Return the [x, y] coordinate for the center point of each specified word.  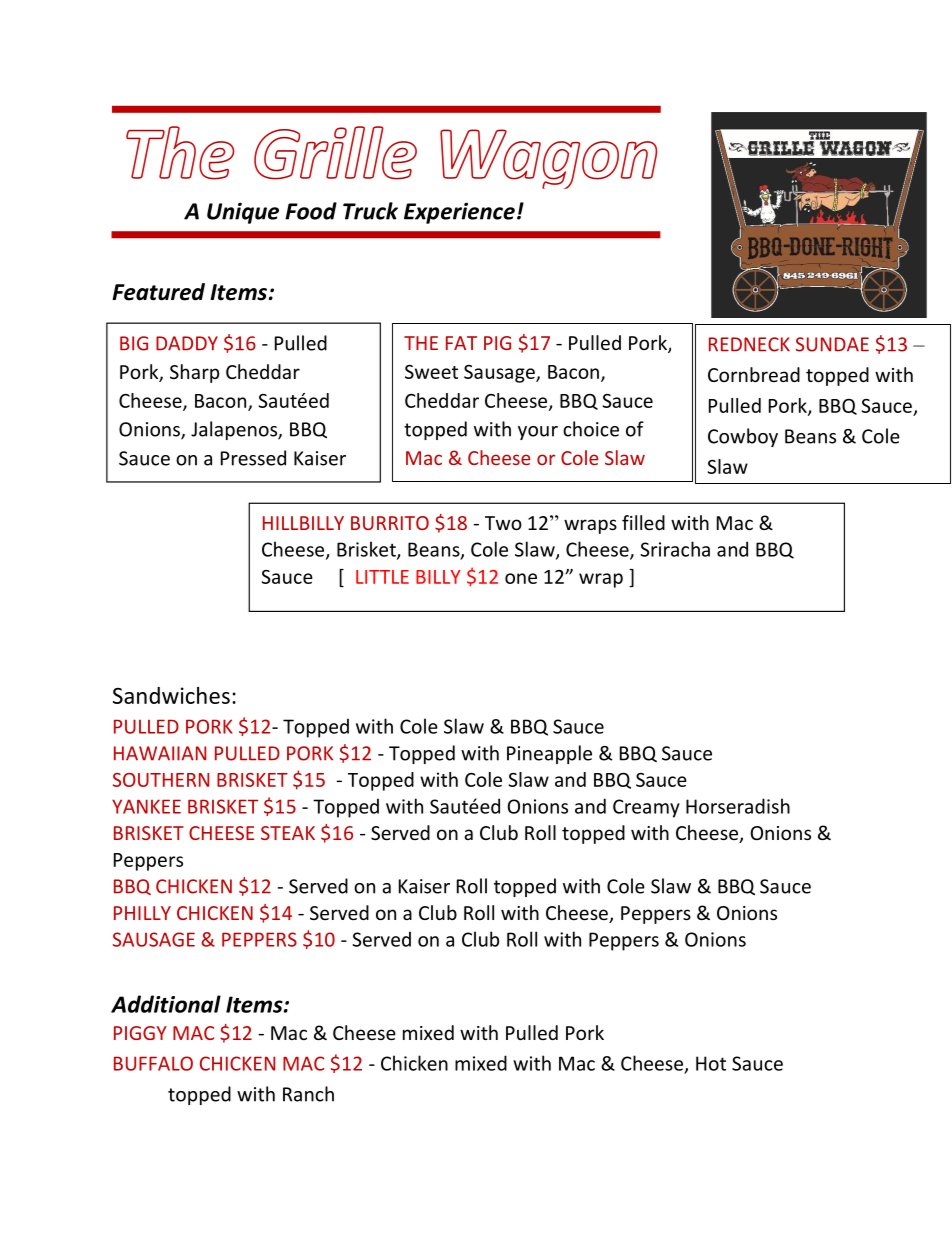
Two [503, 523]
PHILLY [142, 913]
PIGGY [140, 1033]
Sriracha [675, 549]
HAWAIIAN [160, 753]
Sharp [194, 373]
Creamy [646, 808]
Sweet [431, 372]
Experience [459, 213]
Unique [243, 213]
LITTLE [382, 577]
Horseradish [738, 806]
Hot [711, 1063]
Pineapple [549, 754]
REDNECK [749, 344]
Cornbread [754, 374]
